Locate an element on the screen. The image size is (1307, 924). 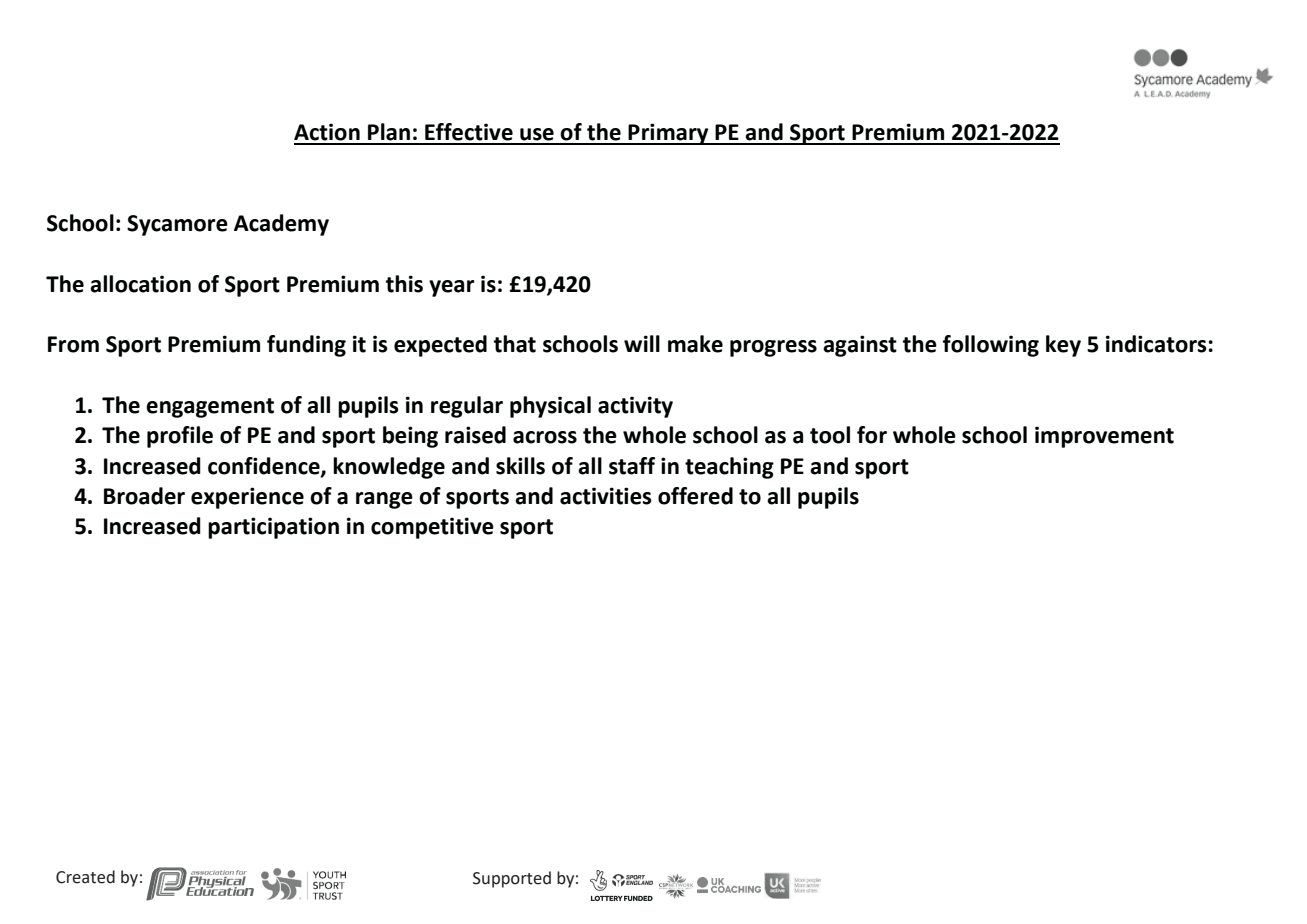
Sycamore is located at coordinates (177, 225).
